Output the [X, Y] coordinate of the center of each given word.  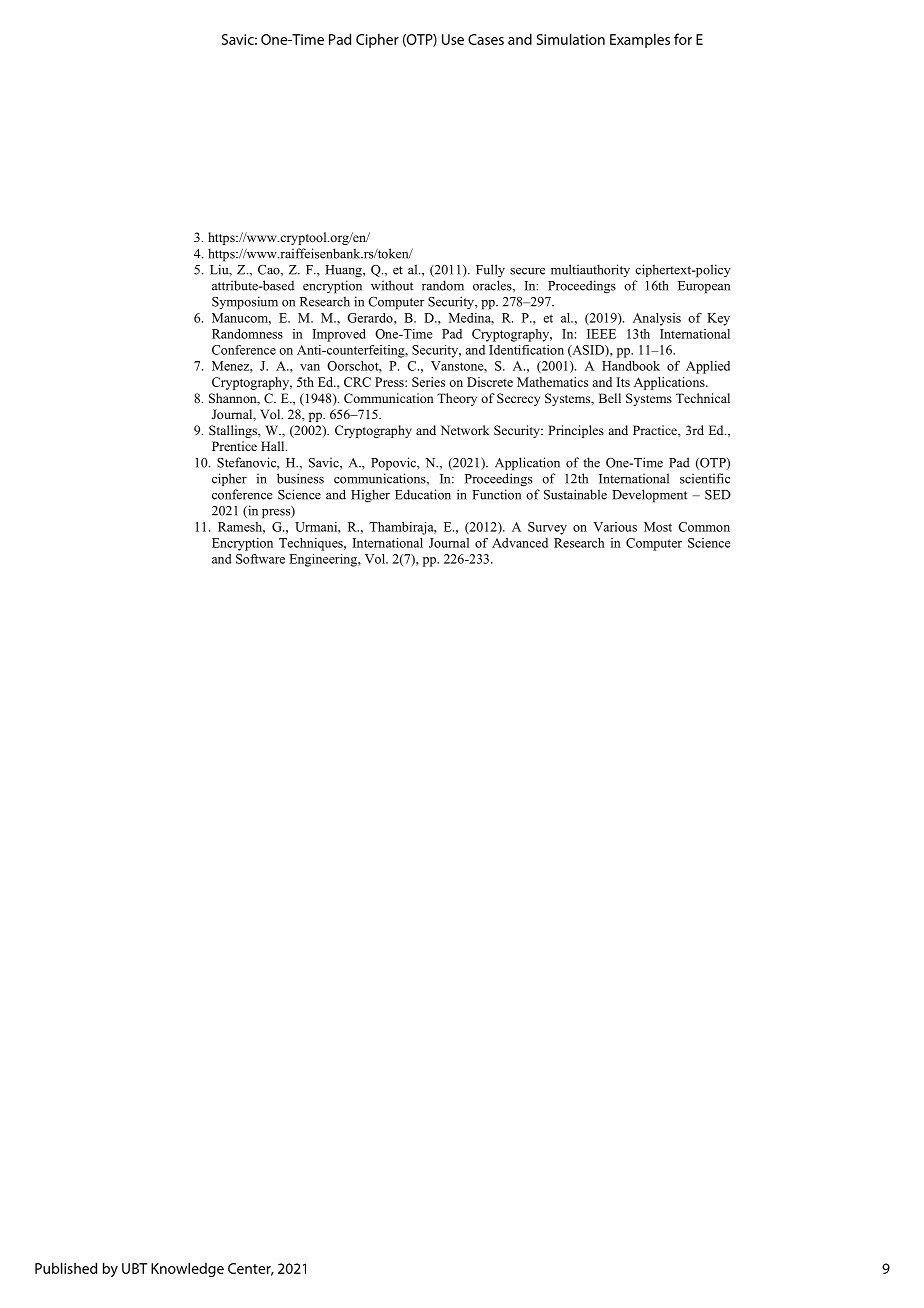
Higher [370, 496]
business [300, 478]
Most [658, 527]
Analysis [657, 319]
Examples [640, 40]
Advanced [520, 543]
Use [453, 39]
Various [615, 527]
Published [66, 1268]
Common [704, 527]
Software [260, 559]
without [392, 285]
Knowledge [187, 1269]
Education [423, 494]
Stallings [234, 431]
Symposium [245, 303]
